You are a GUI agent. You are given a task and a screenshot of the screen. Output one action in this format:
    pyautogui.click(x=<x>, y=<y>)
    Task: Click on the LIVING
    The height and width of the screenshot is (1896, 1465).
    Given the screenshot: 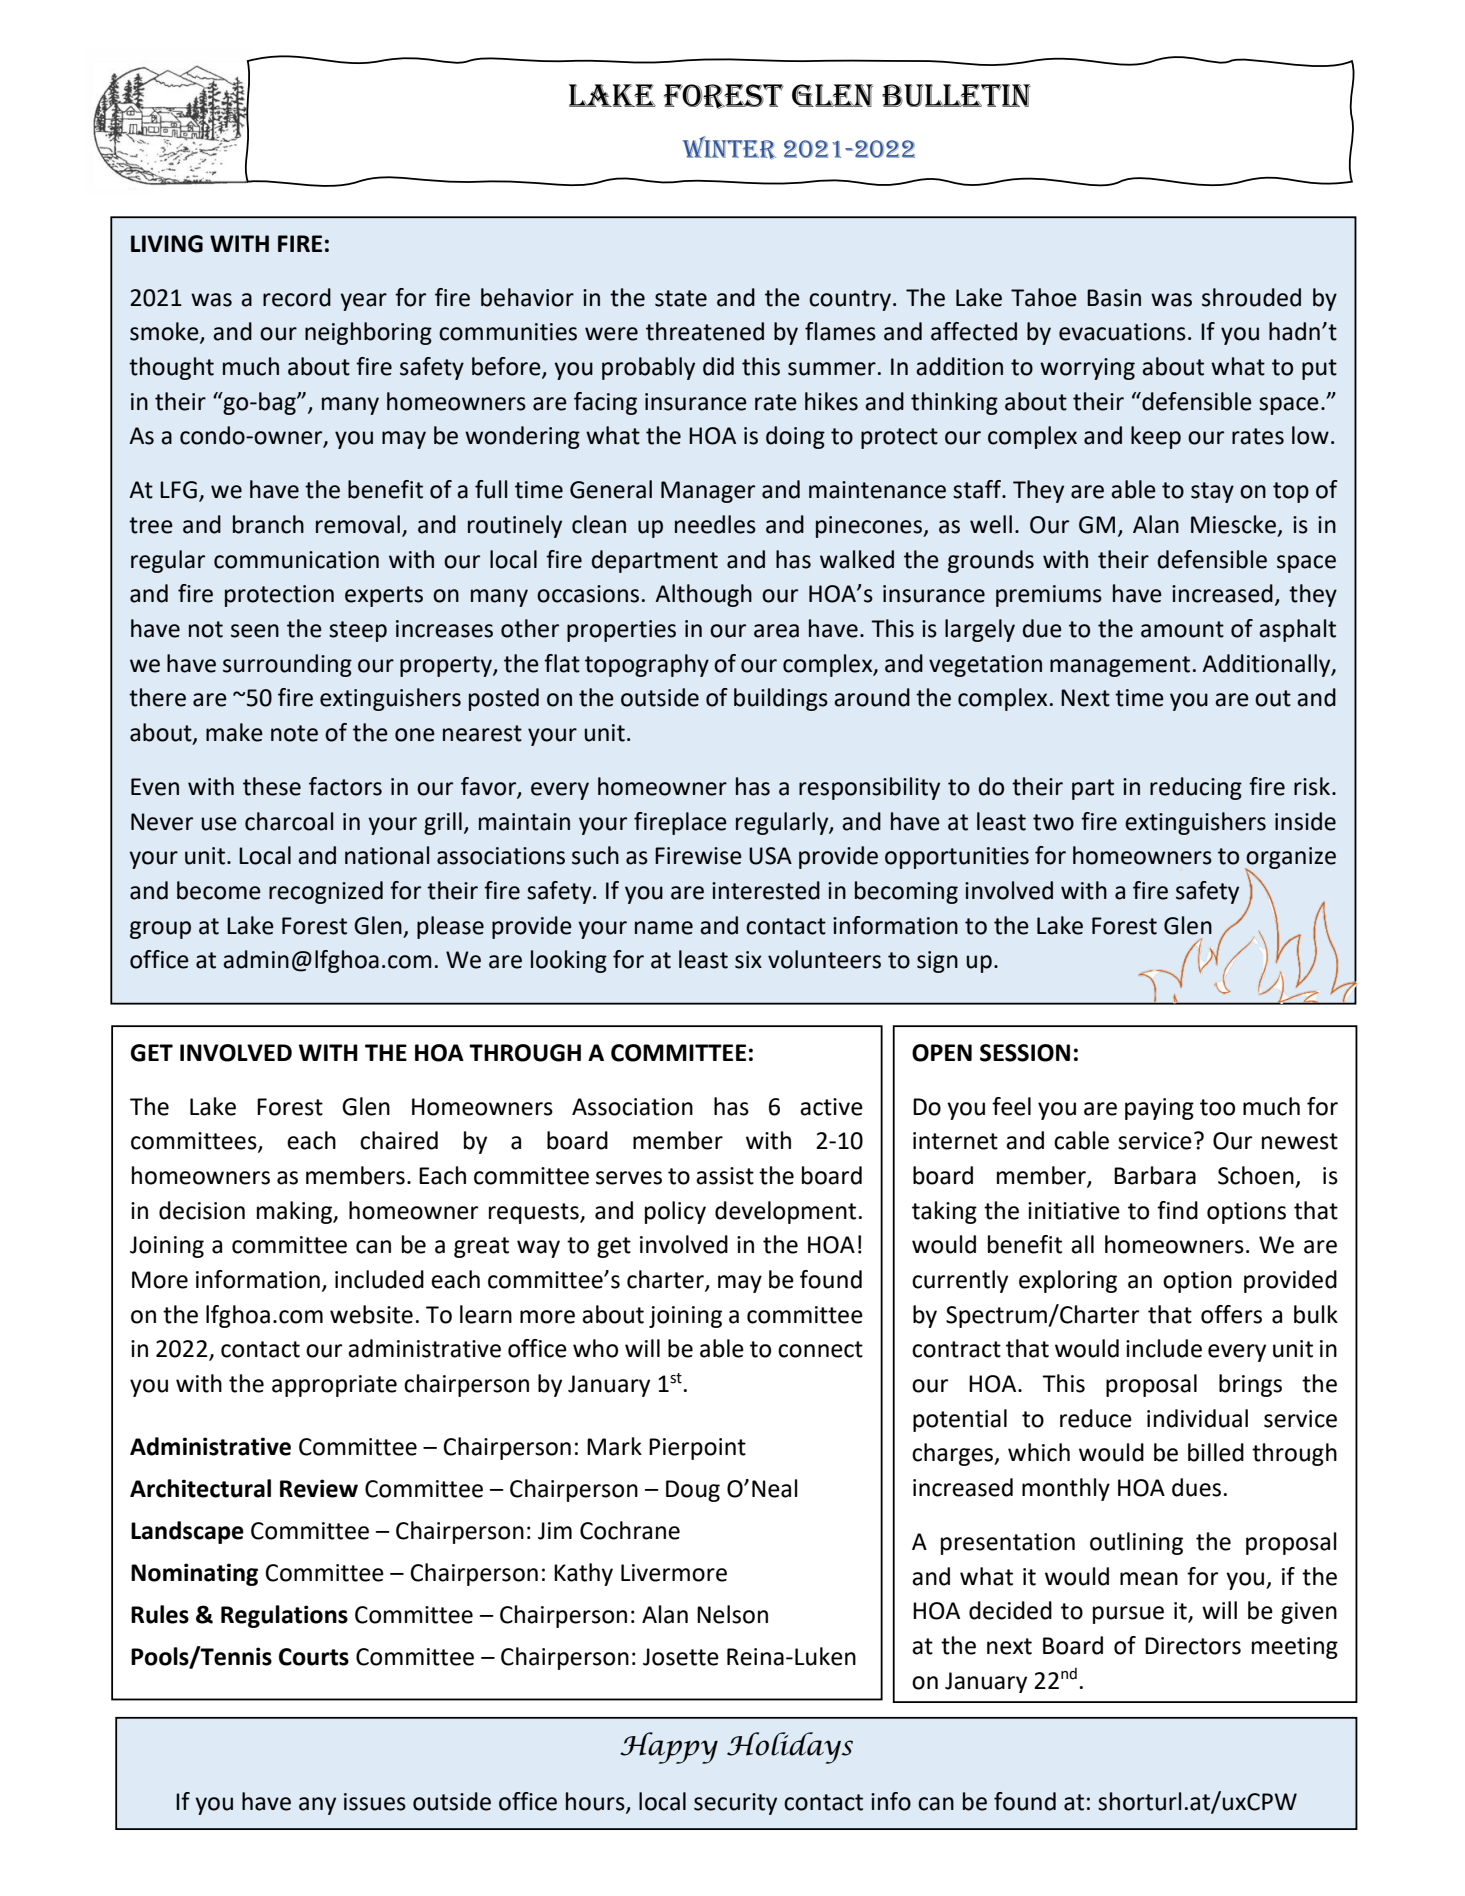 What is the action you would take?
    pyautogui.click(x=167, y=244)
